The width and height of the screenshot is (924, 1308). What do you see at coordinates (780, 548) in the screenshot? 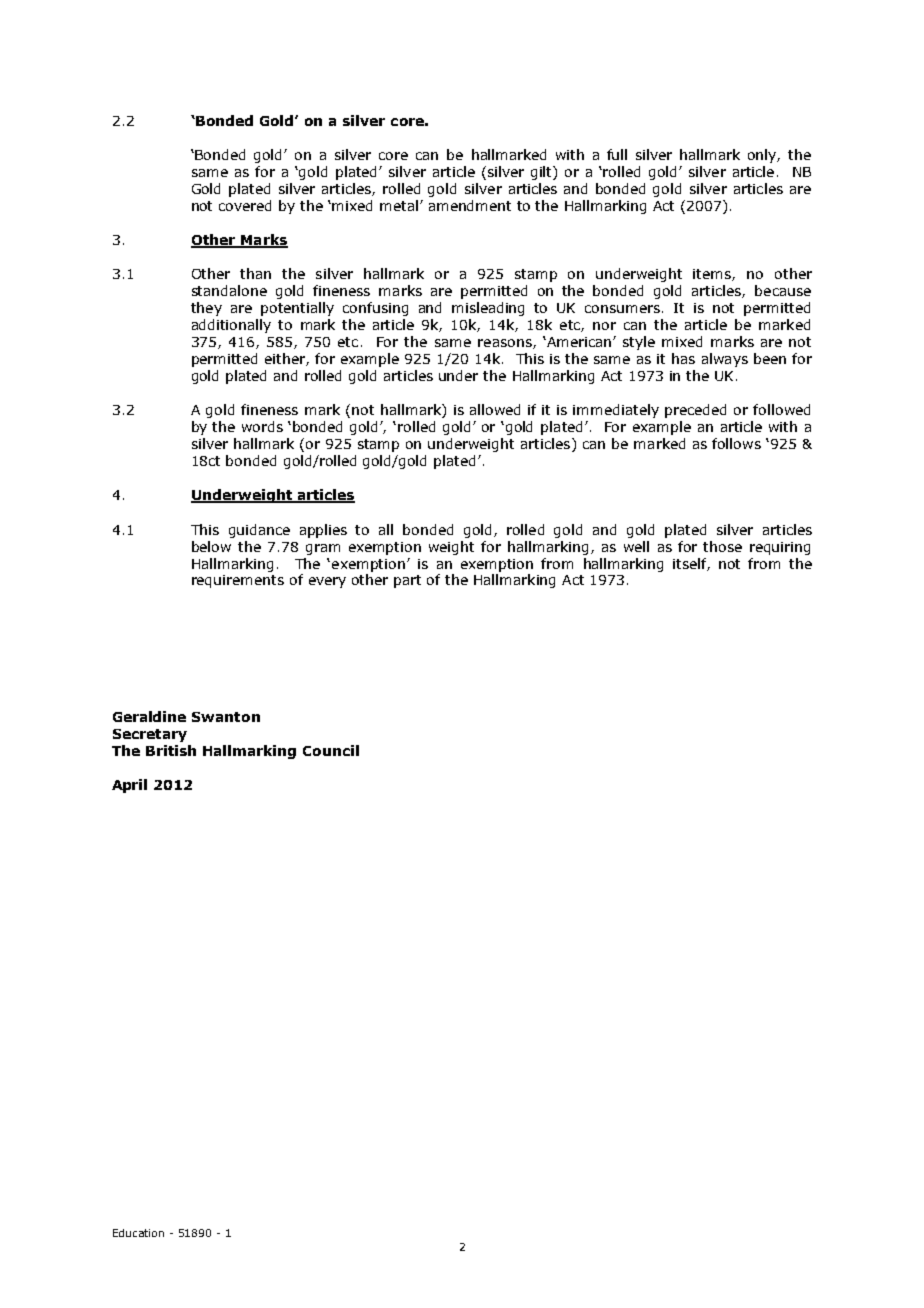
I see `requiring` at bounding box center [780, 548].
